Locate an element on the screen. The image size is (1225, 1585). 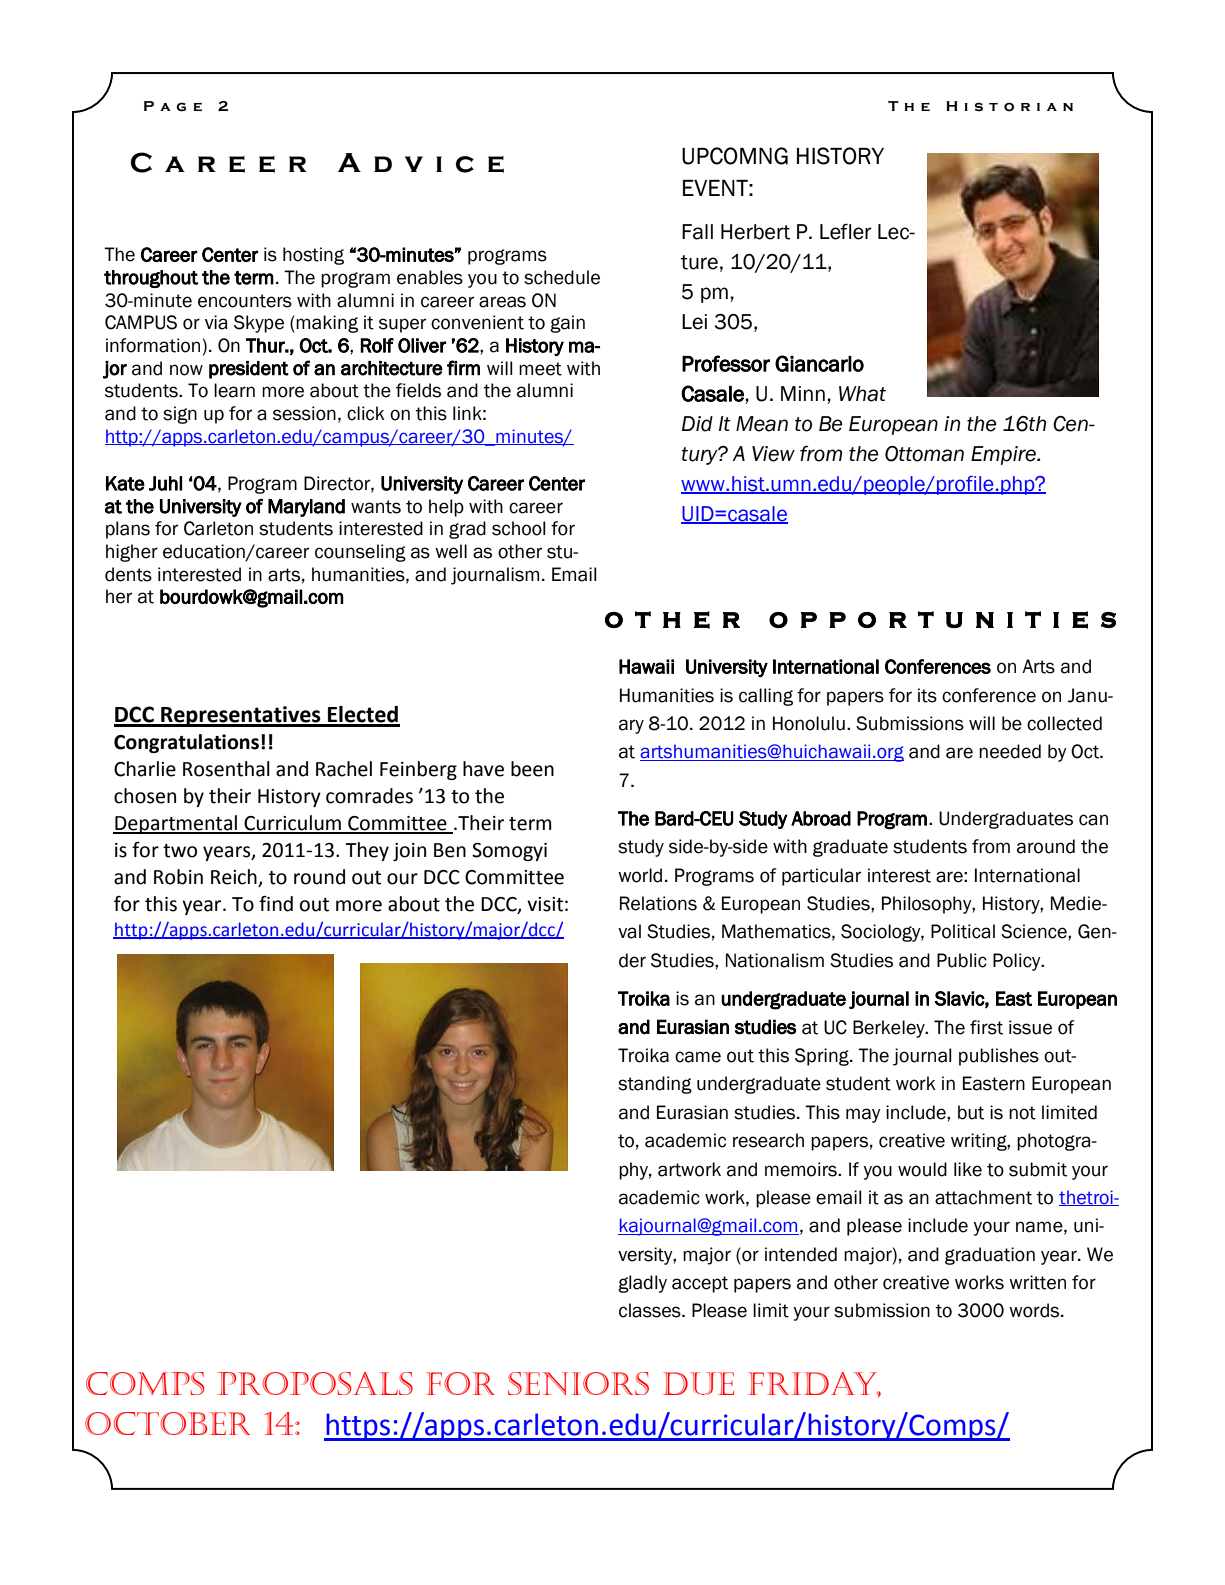
encounters is located at coordinates (245, 301).
